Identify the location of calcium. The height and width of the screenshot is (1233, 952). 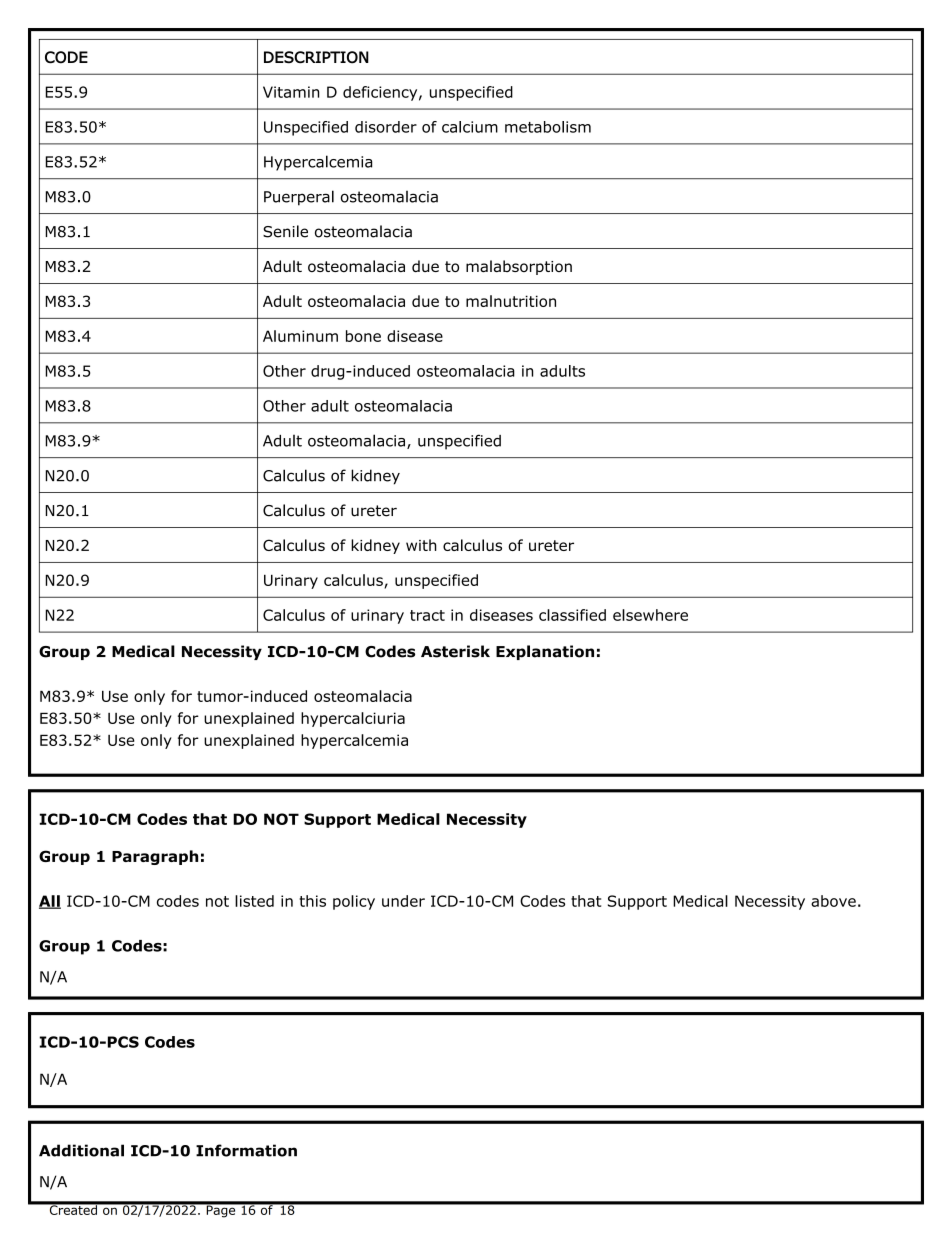
(470, 127).
